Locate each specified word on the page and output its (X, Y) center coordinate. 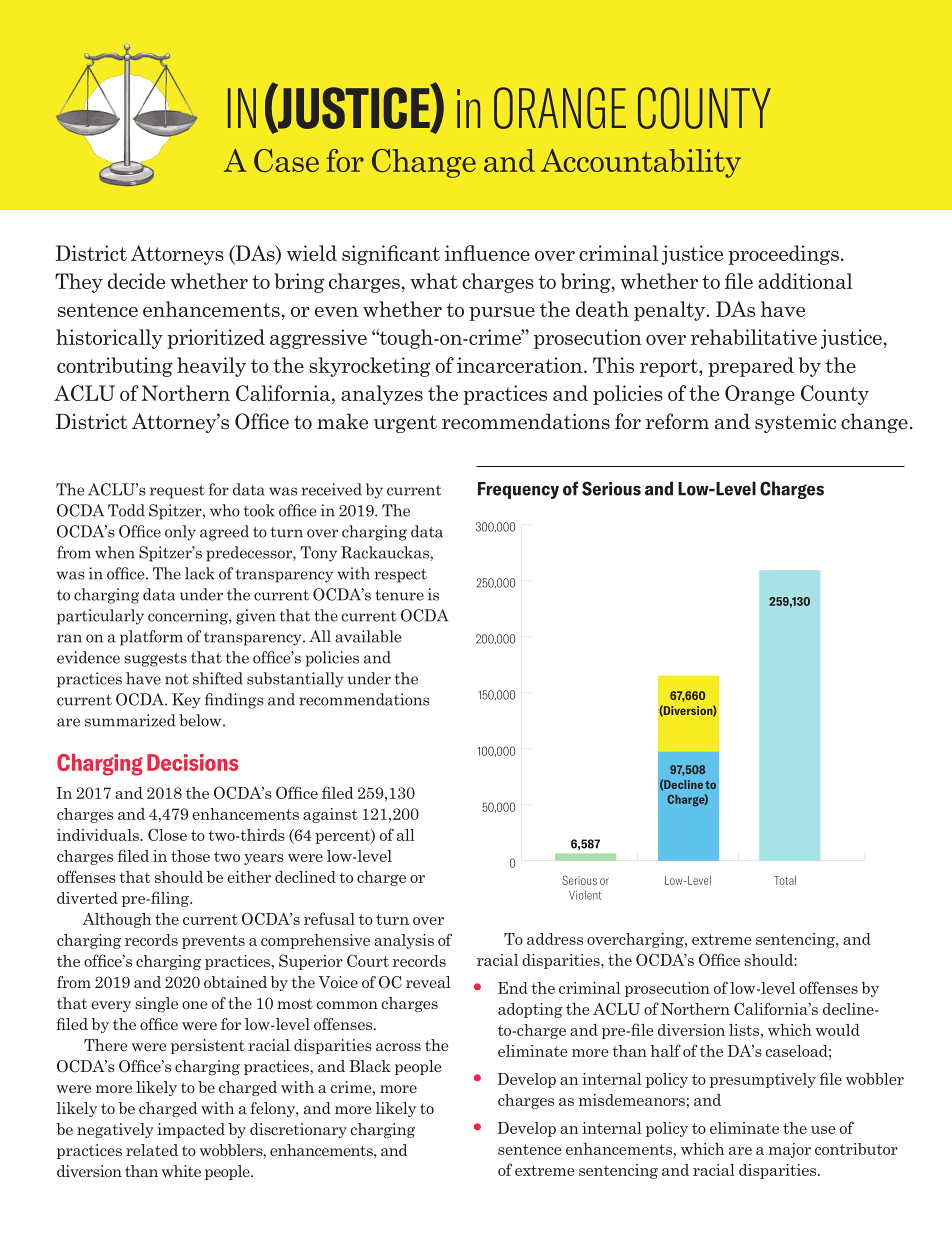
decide (136, 281)
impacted (191, 1130)
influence (487, 253)
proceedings (783, 255)
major (790, 1150)
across (398, 1047)
